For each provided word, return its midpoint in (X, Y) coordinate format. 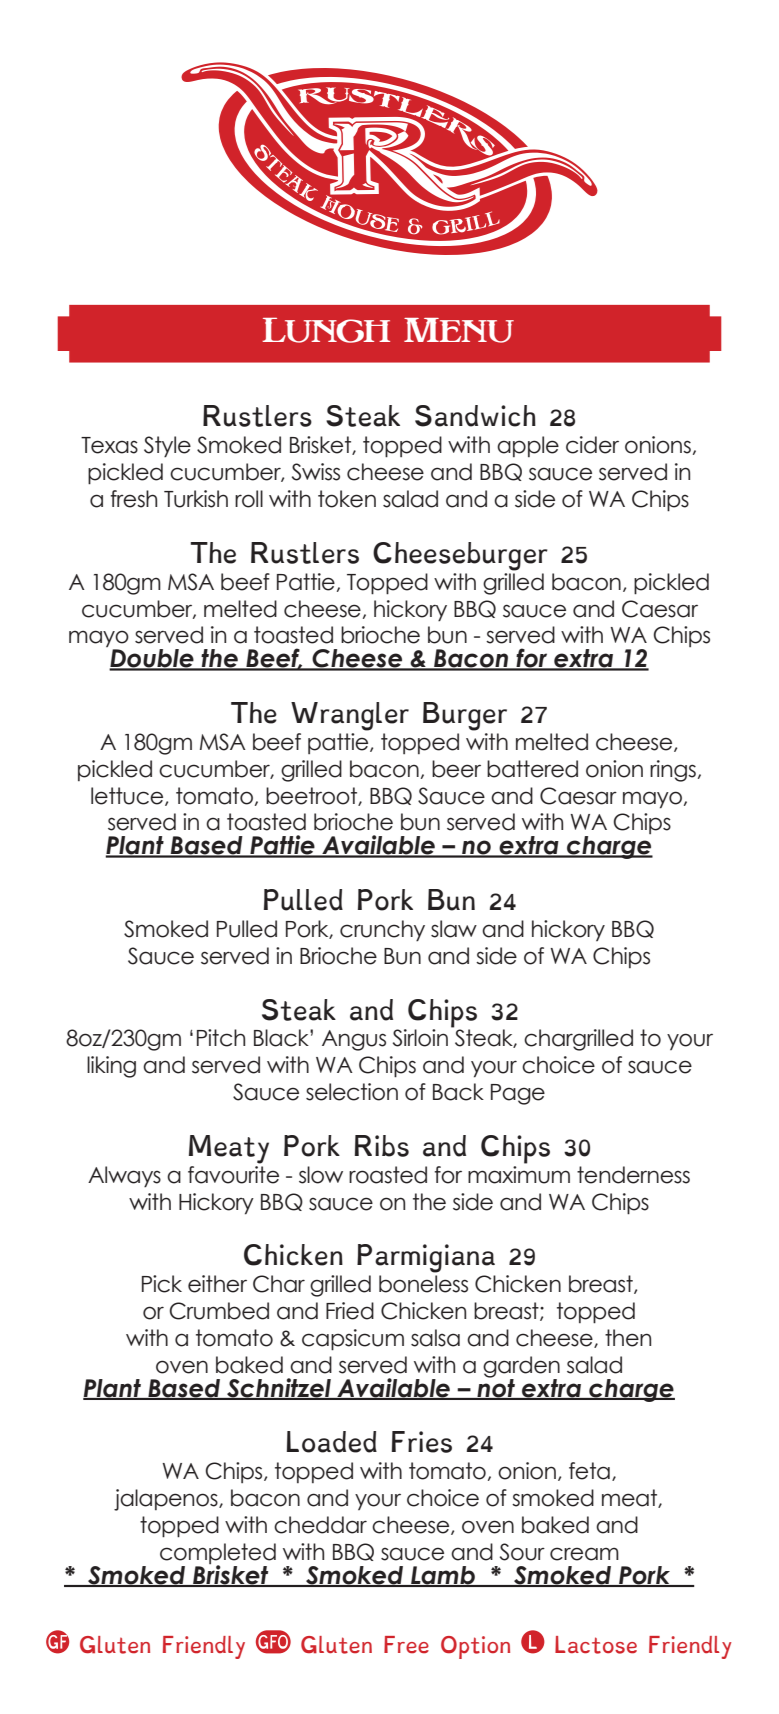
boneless (423, 1284)
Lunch (326, 330)
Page (518, 1094)
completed (218, 1555)
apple (528, 446)
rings (673, 771)
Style (167, 446)
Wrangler (350, 716)
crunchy (382, 930)
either (217, 1284)
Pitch (221, 1038)
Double (152, 659)
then (628, 1338)
